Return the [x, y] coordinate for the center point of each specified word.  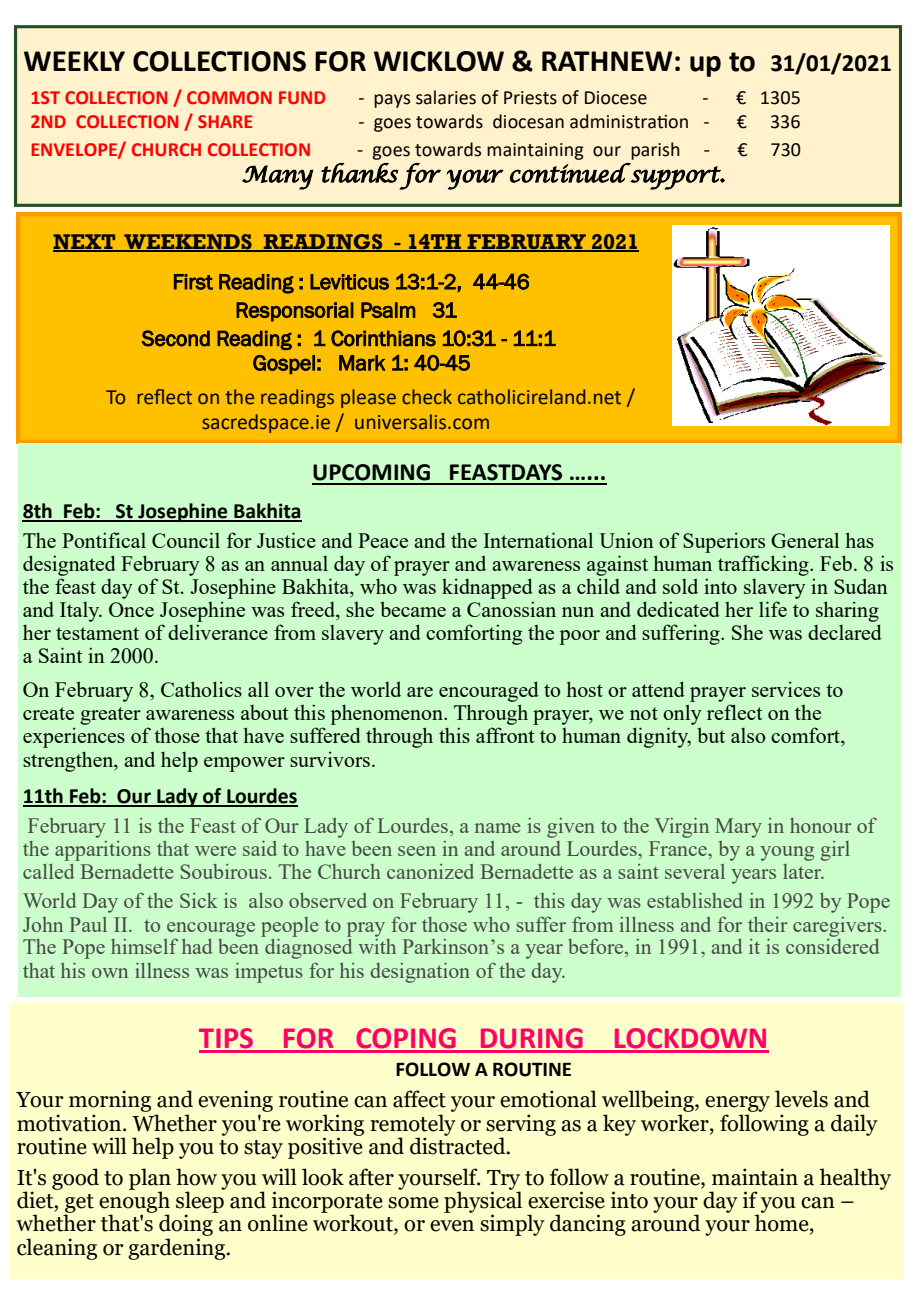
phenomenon [388, 714]
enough [134, 1202]
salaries [446, 97]
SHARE [225, 121]
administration [629, 121]
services [786, 689]
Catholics [201, 689]
